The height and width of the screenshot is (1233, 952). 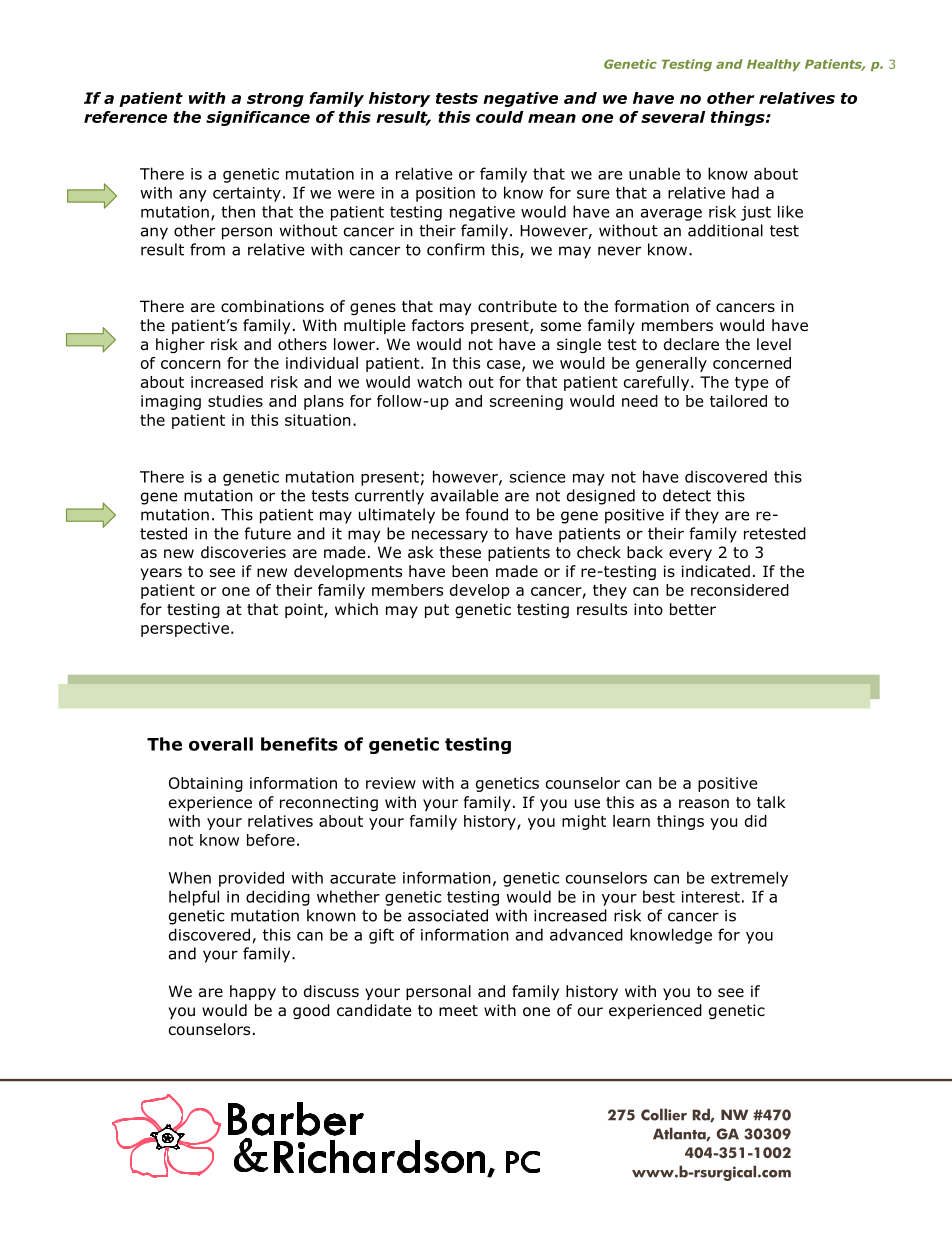 What do you see at coordinates (258, 118) in the screenshot?
I see `significance` at bounding box center [258, 118].
